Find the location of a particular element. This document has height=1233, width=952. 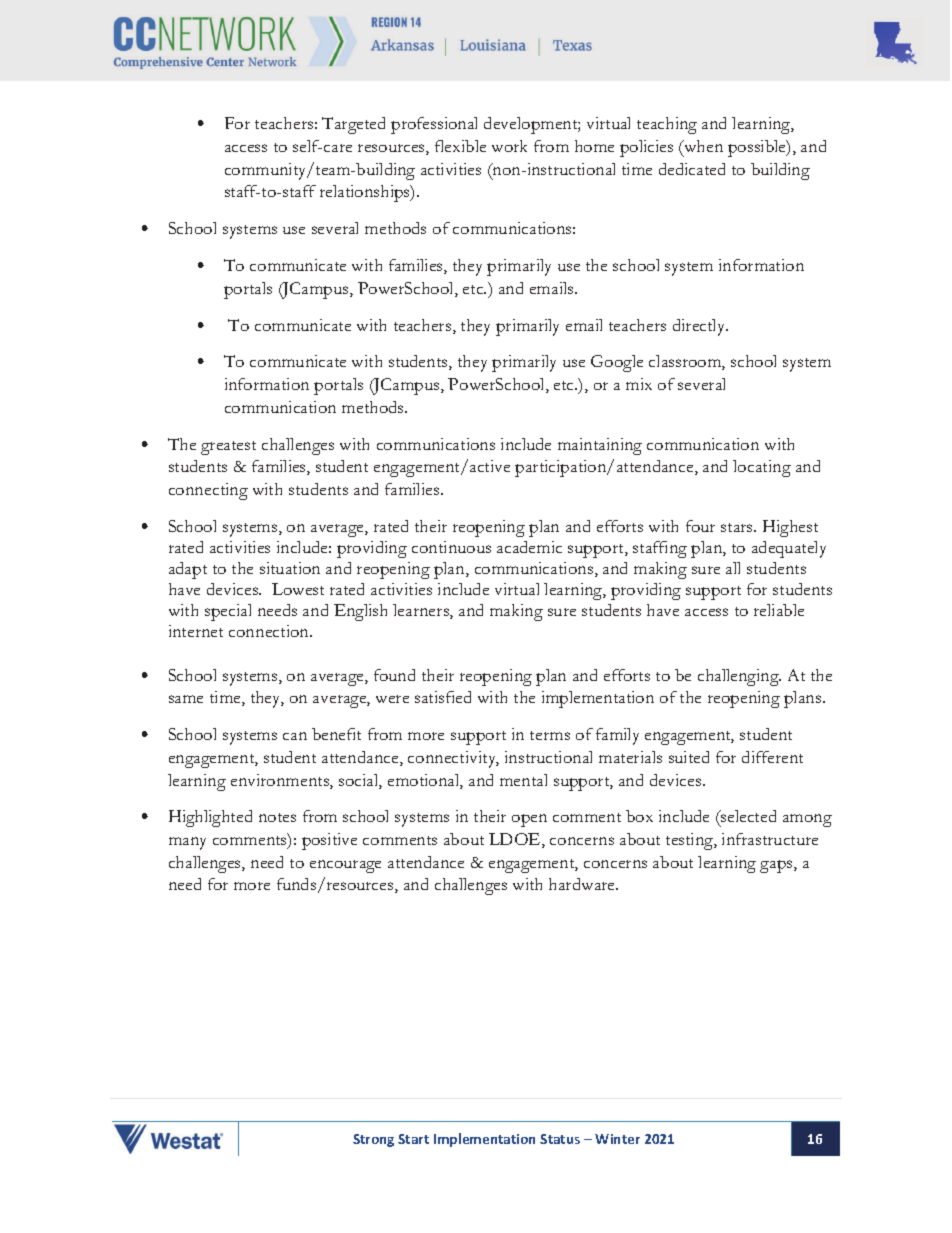

directly is located at coordinates (700, 327).
